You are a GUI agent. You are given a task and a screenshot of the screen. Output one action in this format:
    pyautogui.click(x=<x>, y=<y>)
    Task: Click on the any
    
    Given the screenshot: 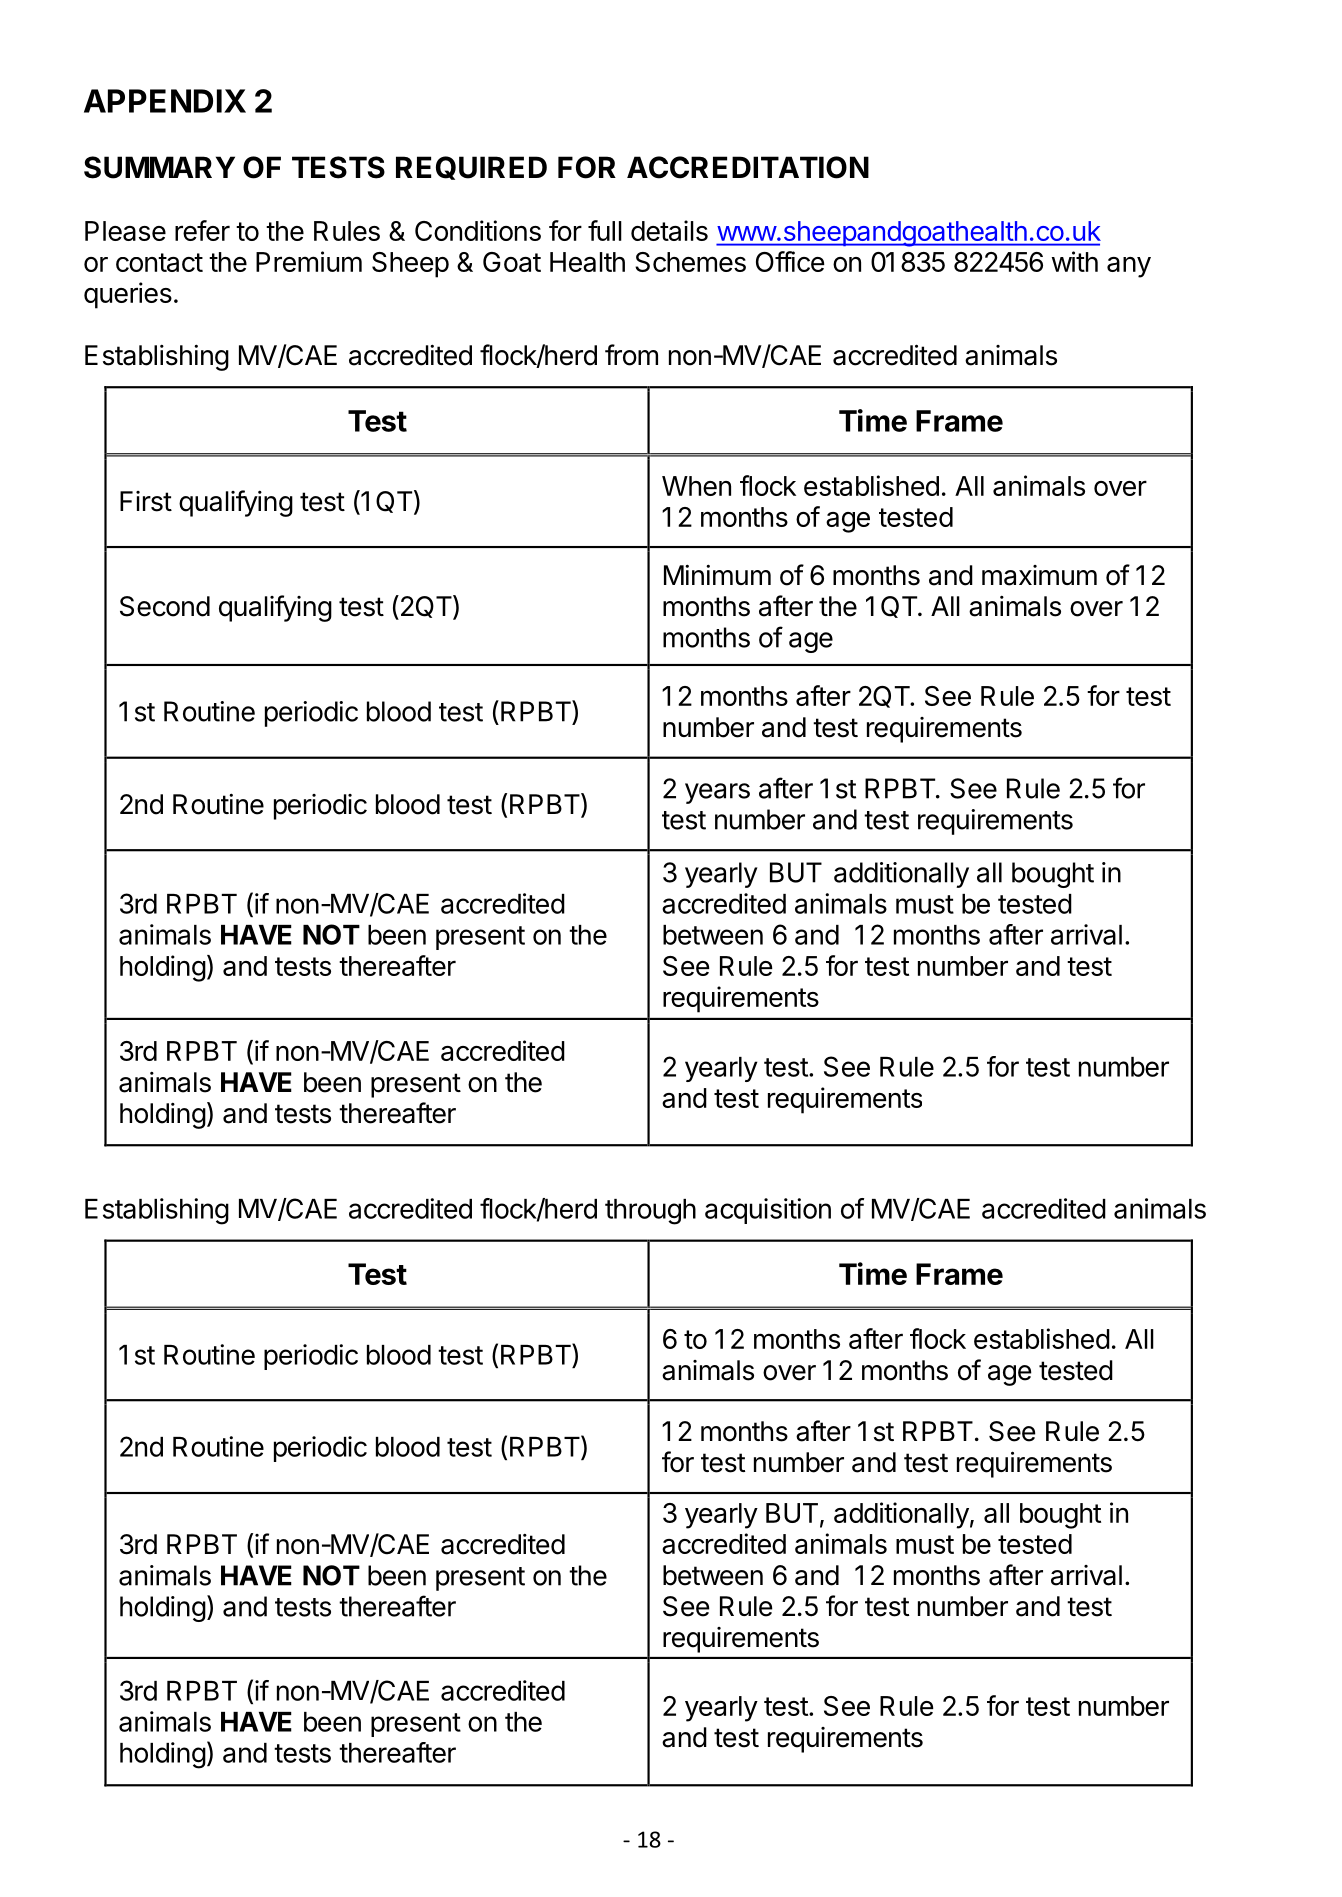 What is the action you would take?
    pyautogui.click(x=1129, y=267)
